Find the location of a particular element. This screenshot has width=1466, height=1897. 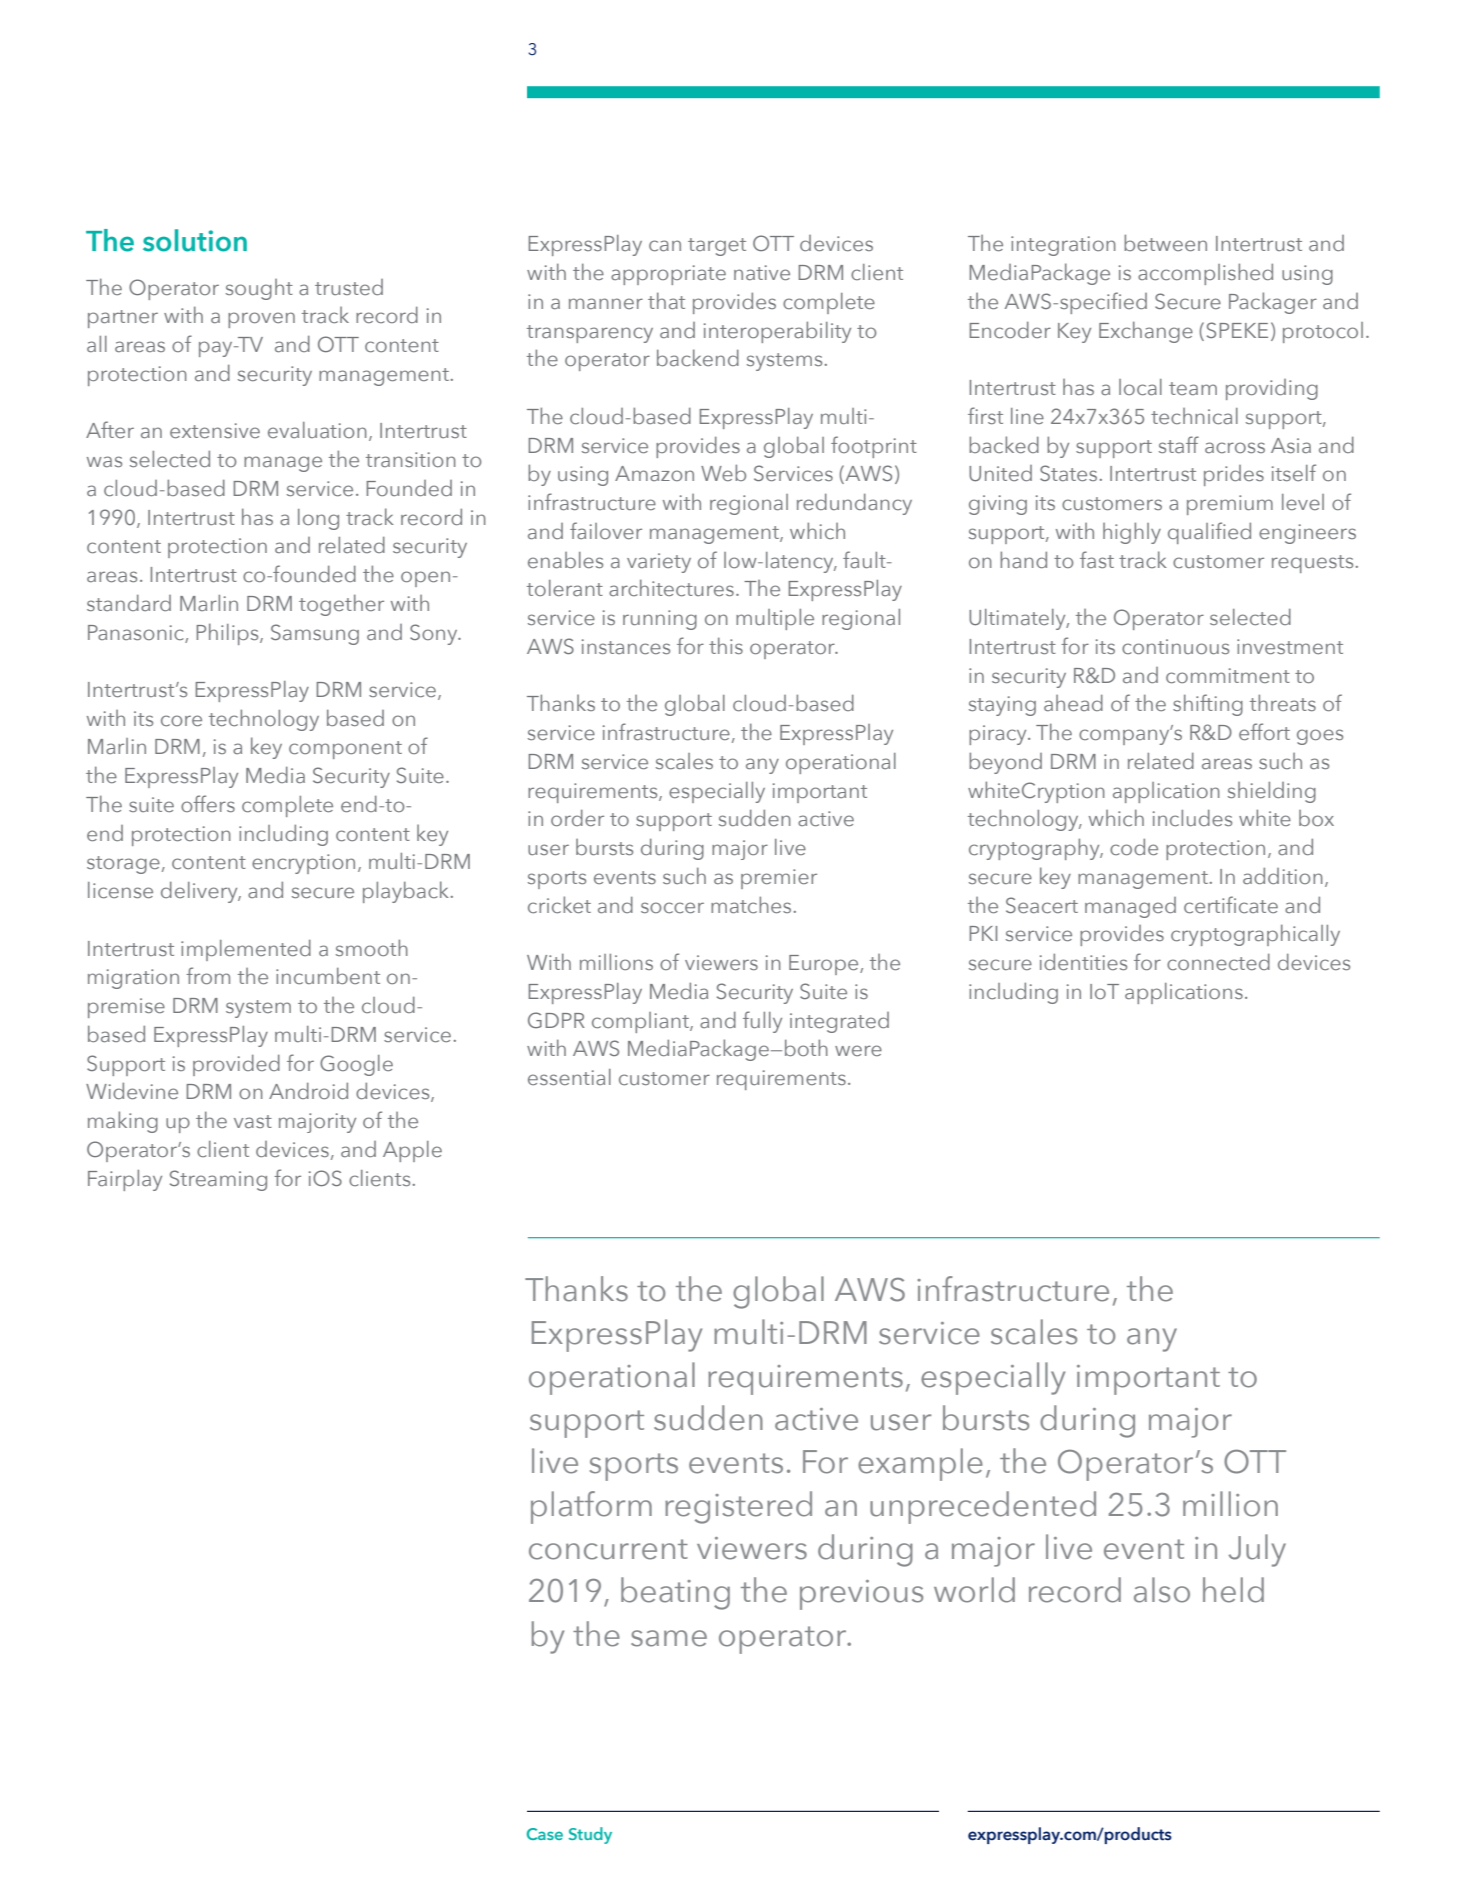

fully is located at coordinates (762, 1022).
